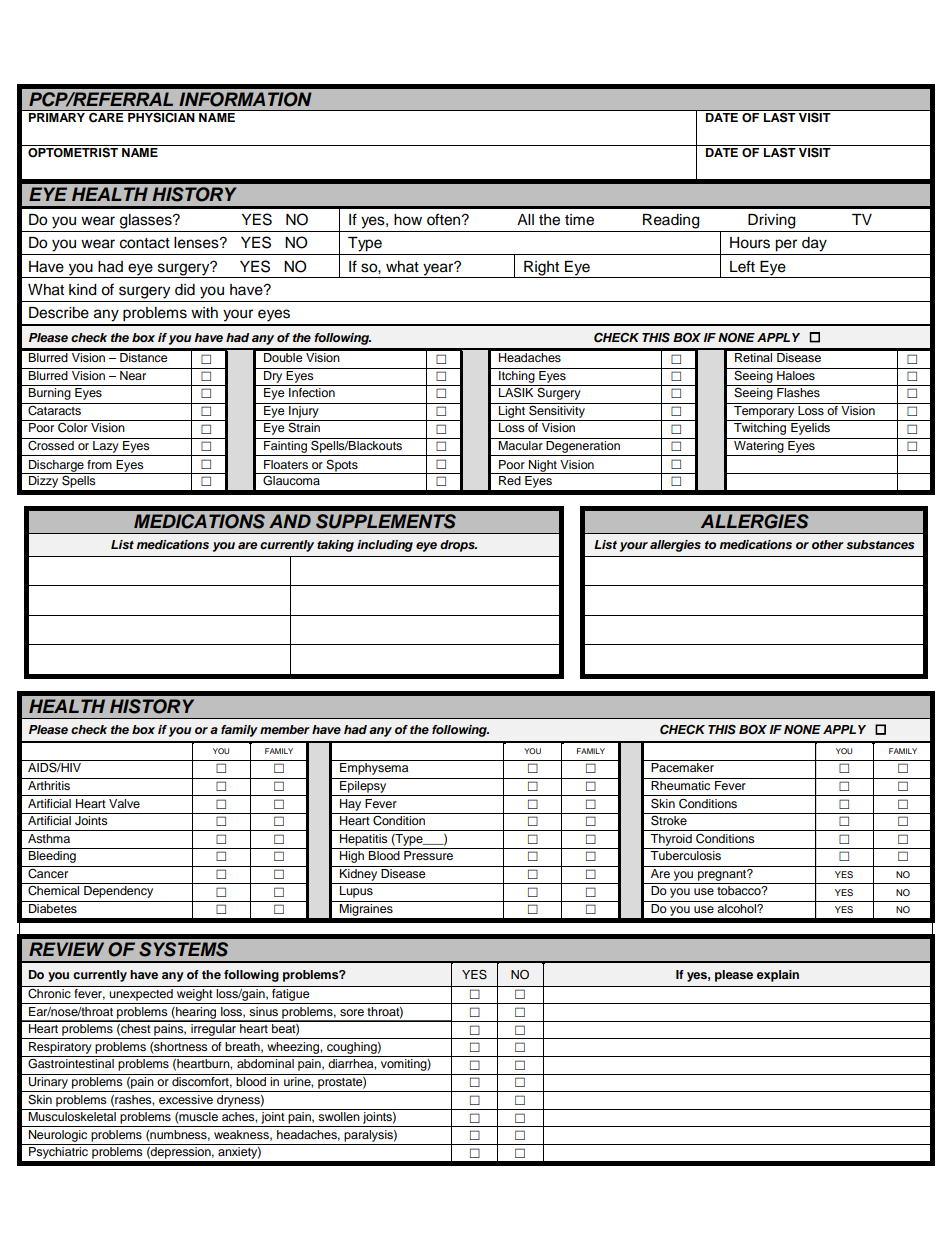  What do you see at coordinates (290, 521) in the document?
I see `AND` at bounding box center [290, 521].
